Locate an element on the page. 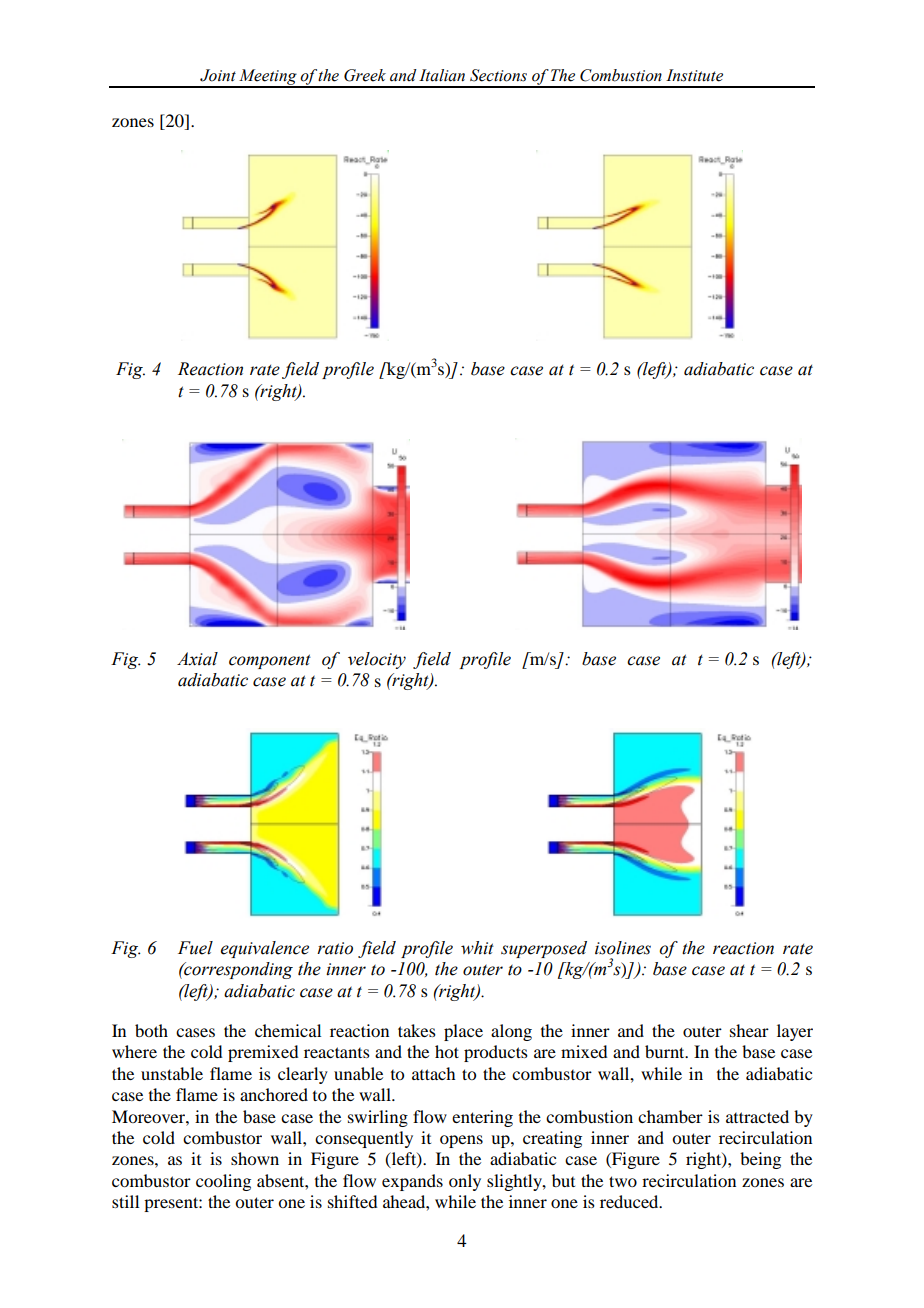  Italian is located at coordinates (442, 75).
